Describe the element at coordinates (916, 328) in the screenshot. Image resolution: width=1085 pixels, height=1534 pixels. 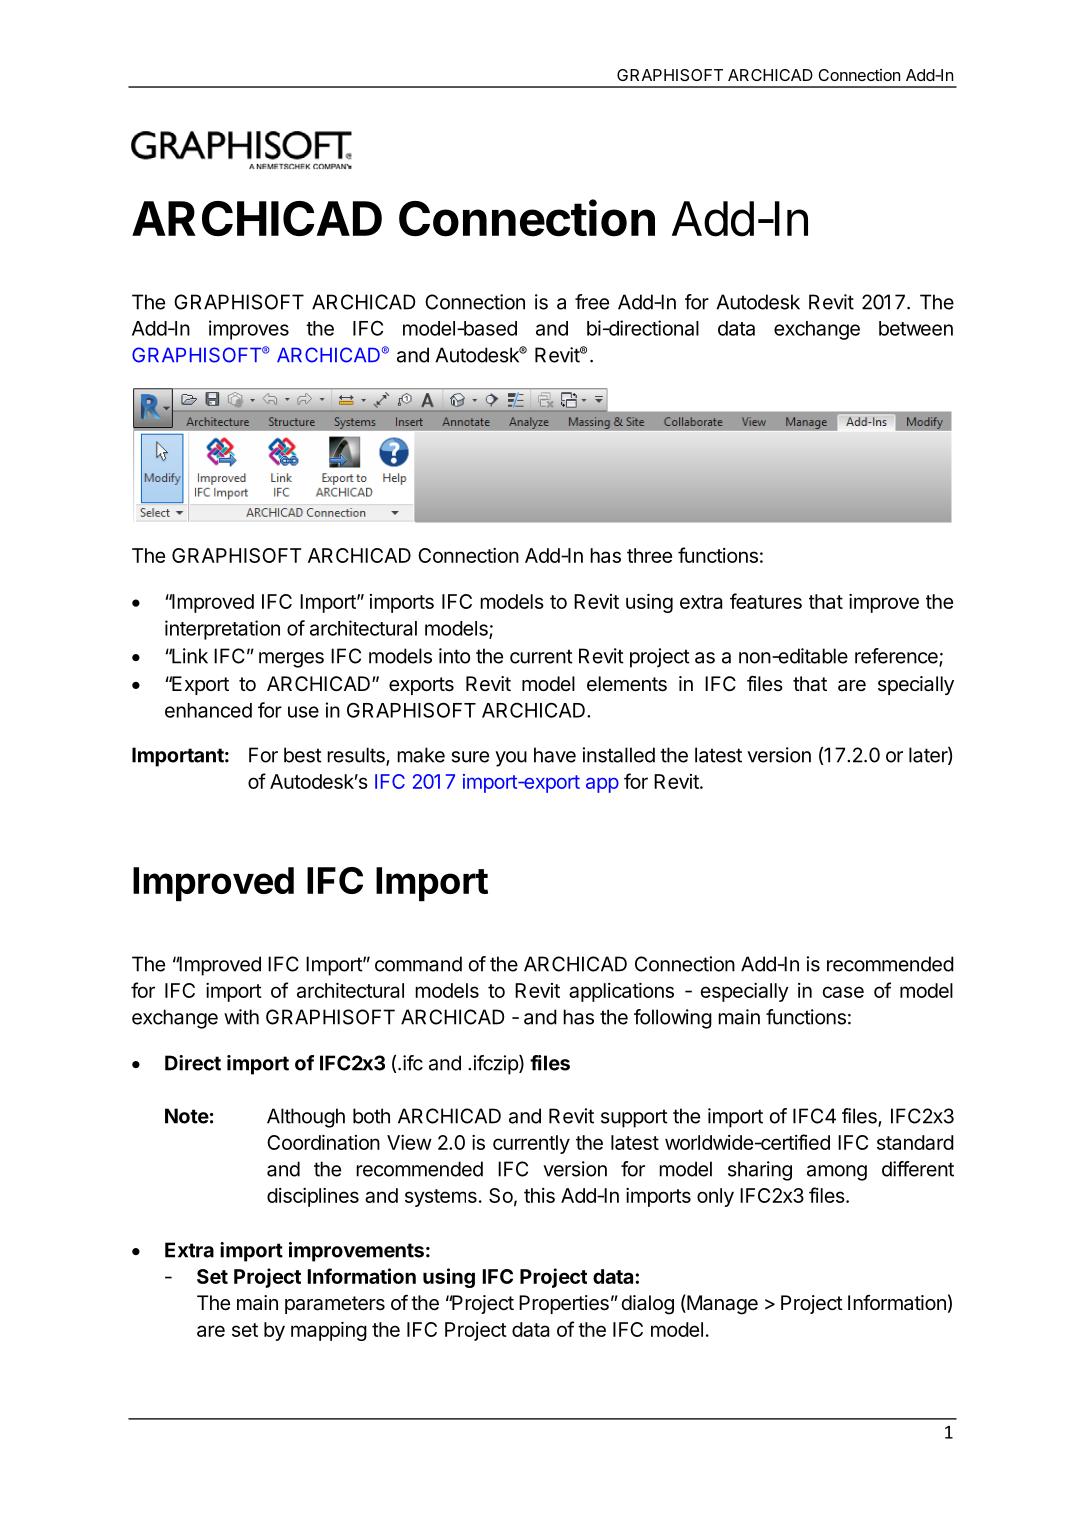
I see `between` at that location.
